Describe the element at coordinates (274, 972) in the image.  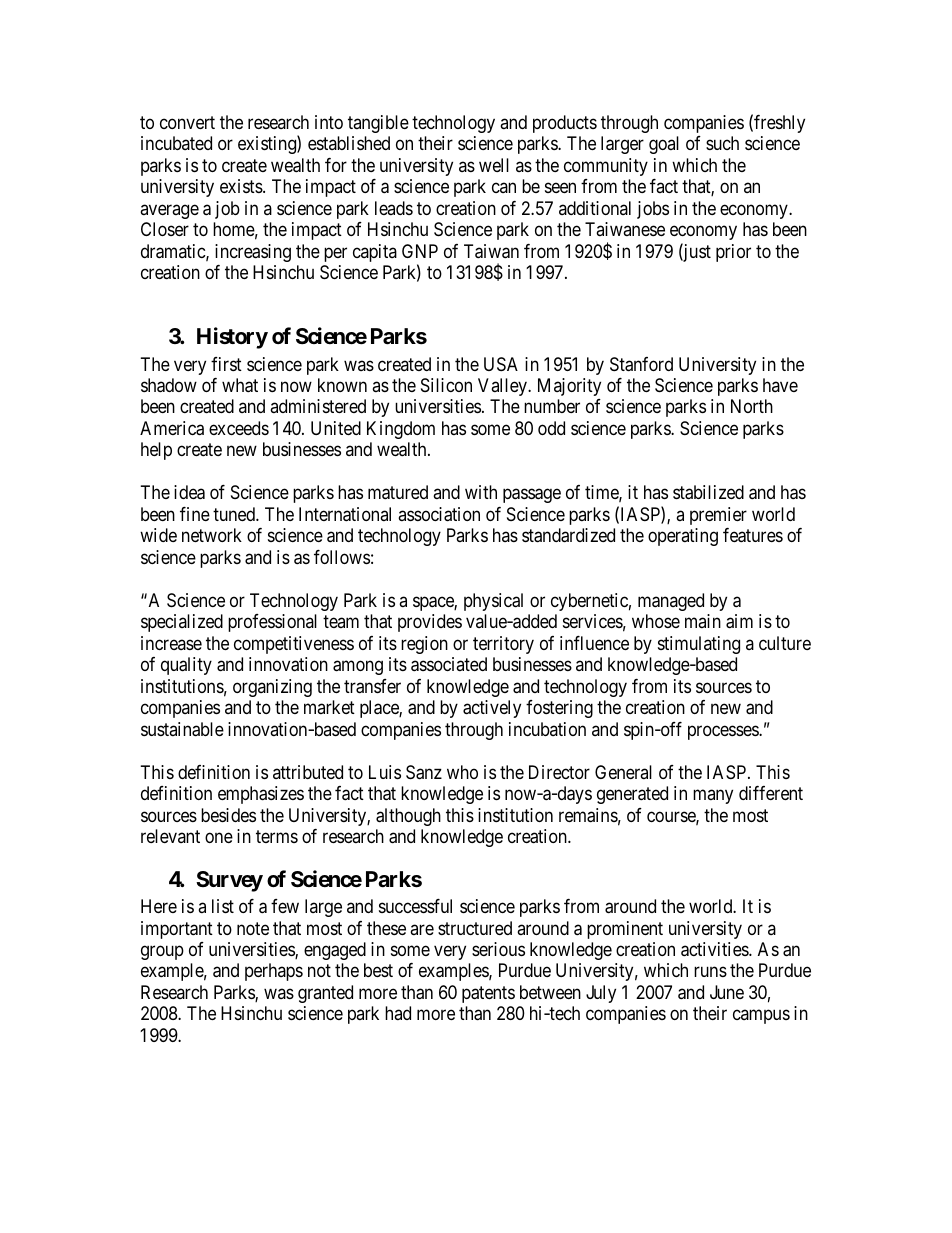
I see `perhaps` at that location.
